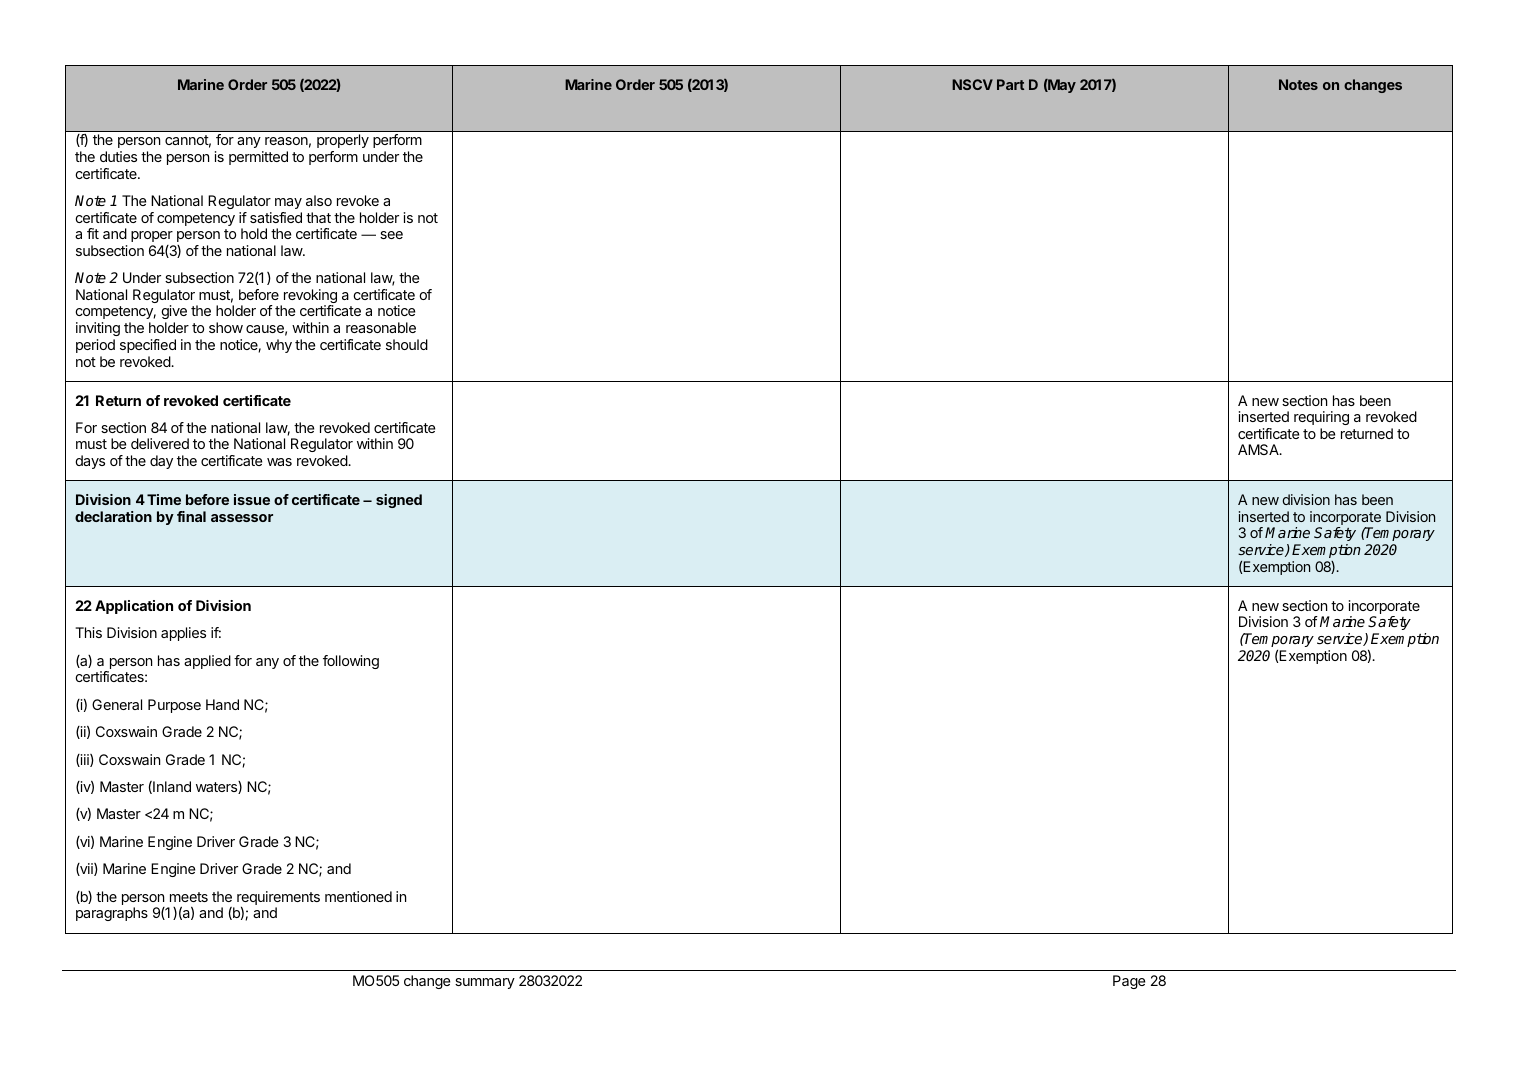 The height and width of the image is (1074, 1518). What do you see at coordinates (485, 983) in the image?
I see `summary` at bounding box center [485, 983].
